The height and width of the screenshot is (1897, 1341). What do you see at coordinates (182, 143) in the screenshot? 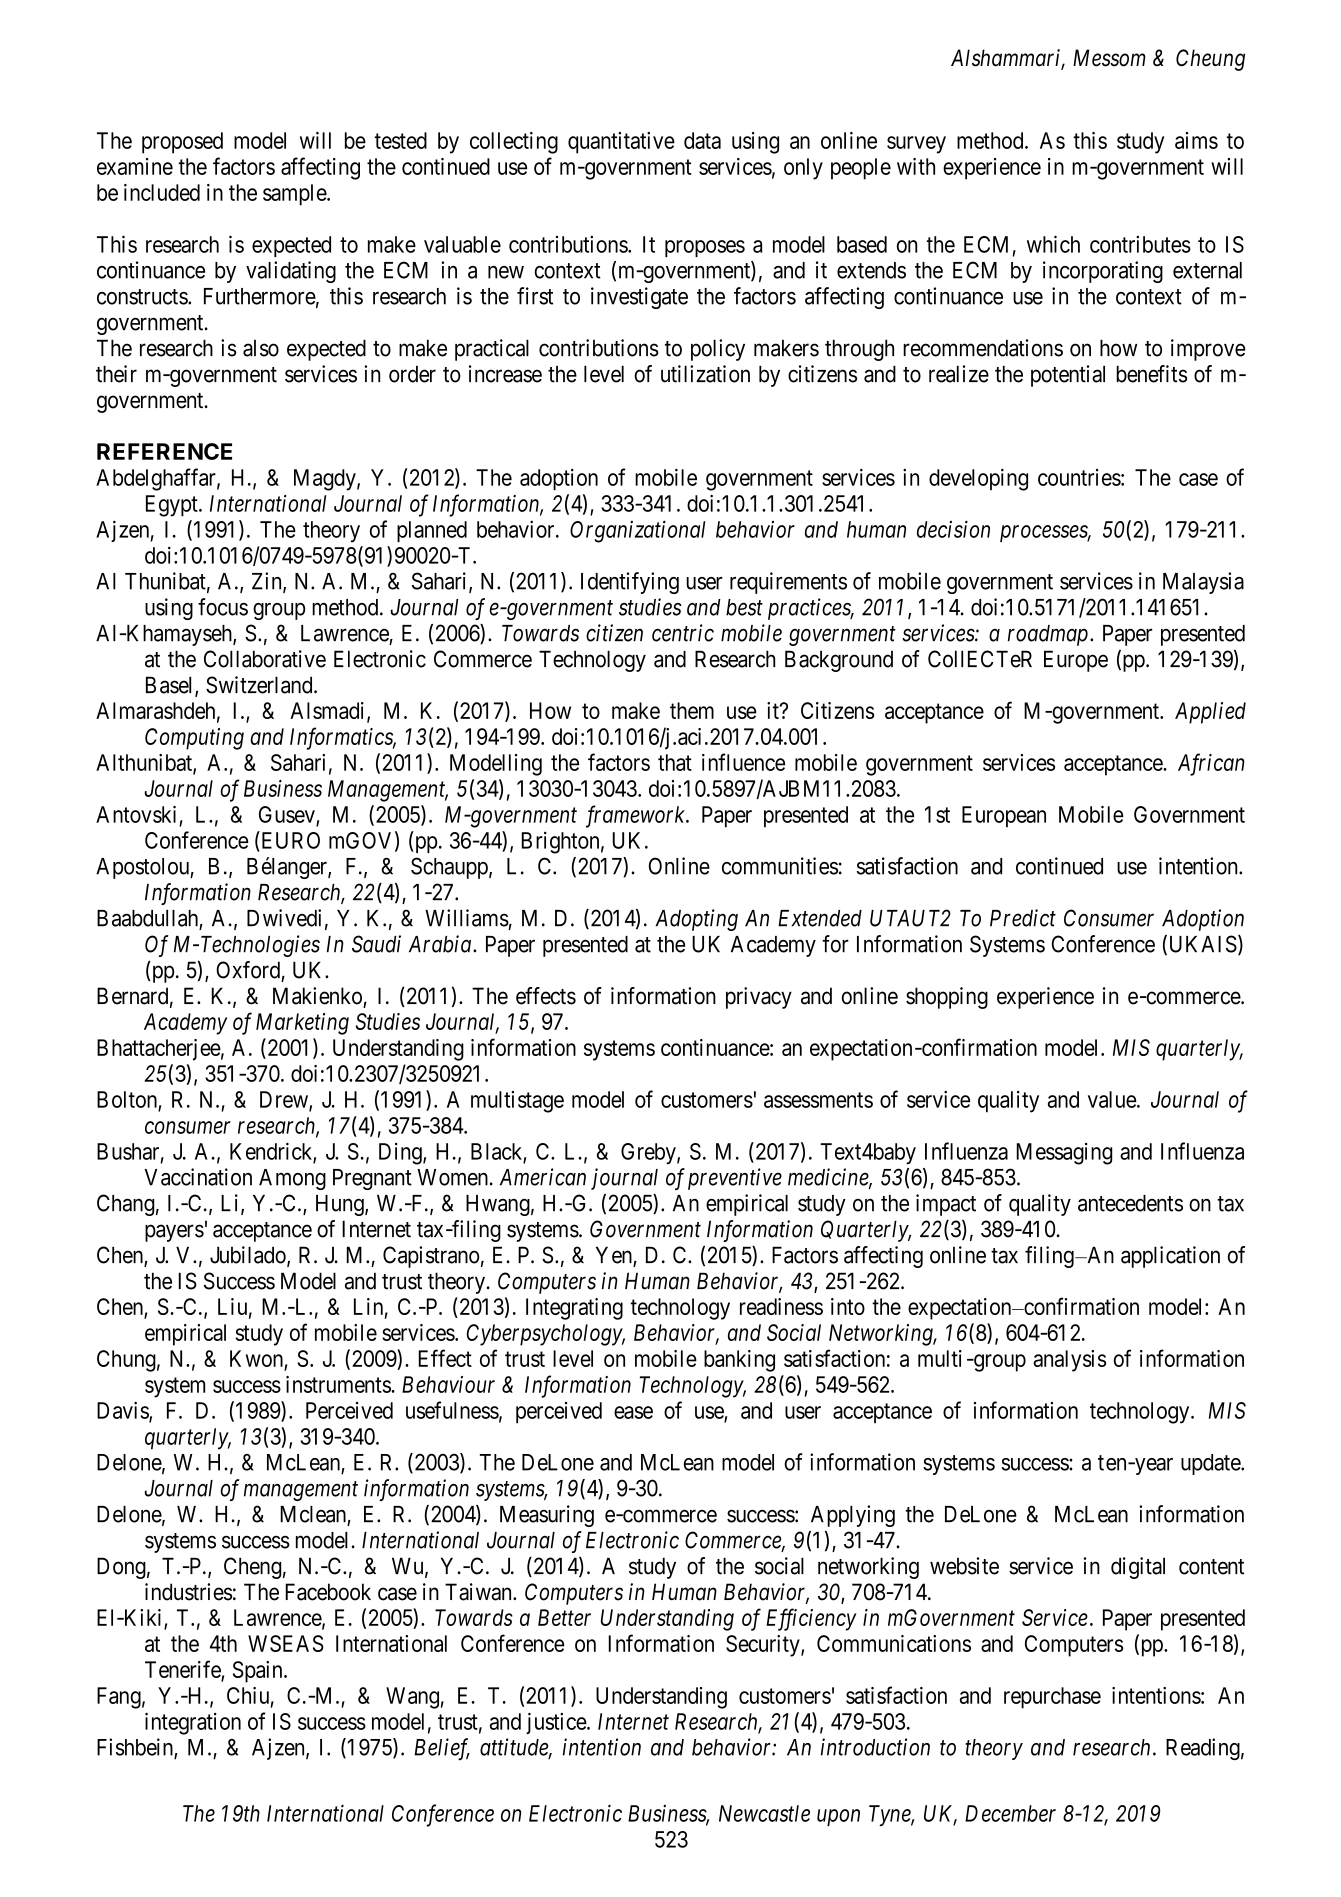
I see `proposed` at bounding box center [182, 143].
